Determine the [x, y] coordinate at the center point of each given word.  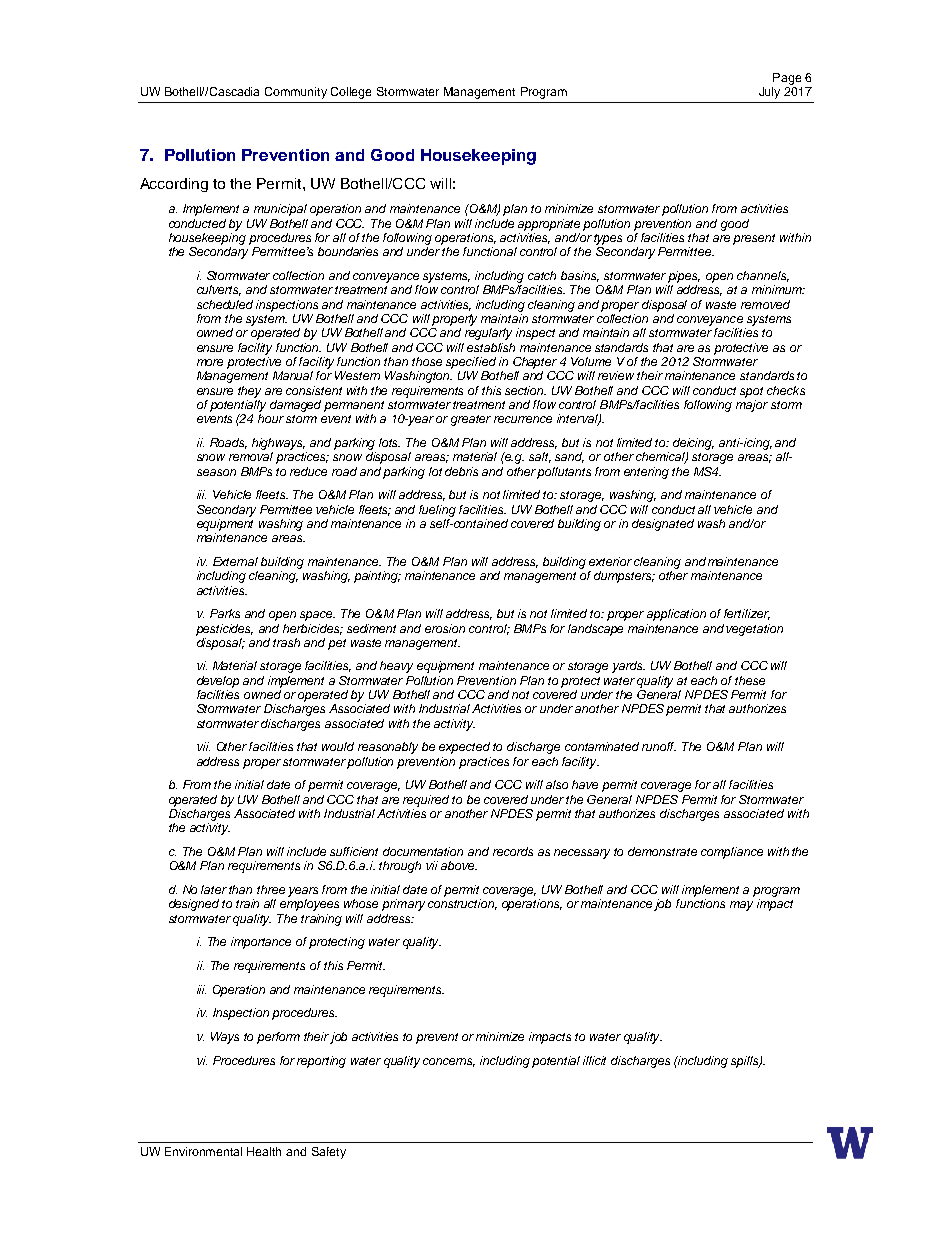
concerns [449, 1062]
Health [264, 1151]
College [351, 93]
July [769, 93]
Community [296, 93]
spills [746, 1062]
